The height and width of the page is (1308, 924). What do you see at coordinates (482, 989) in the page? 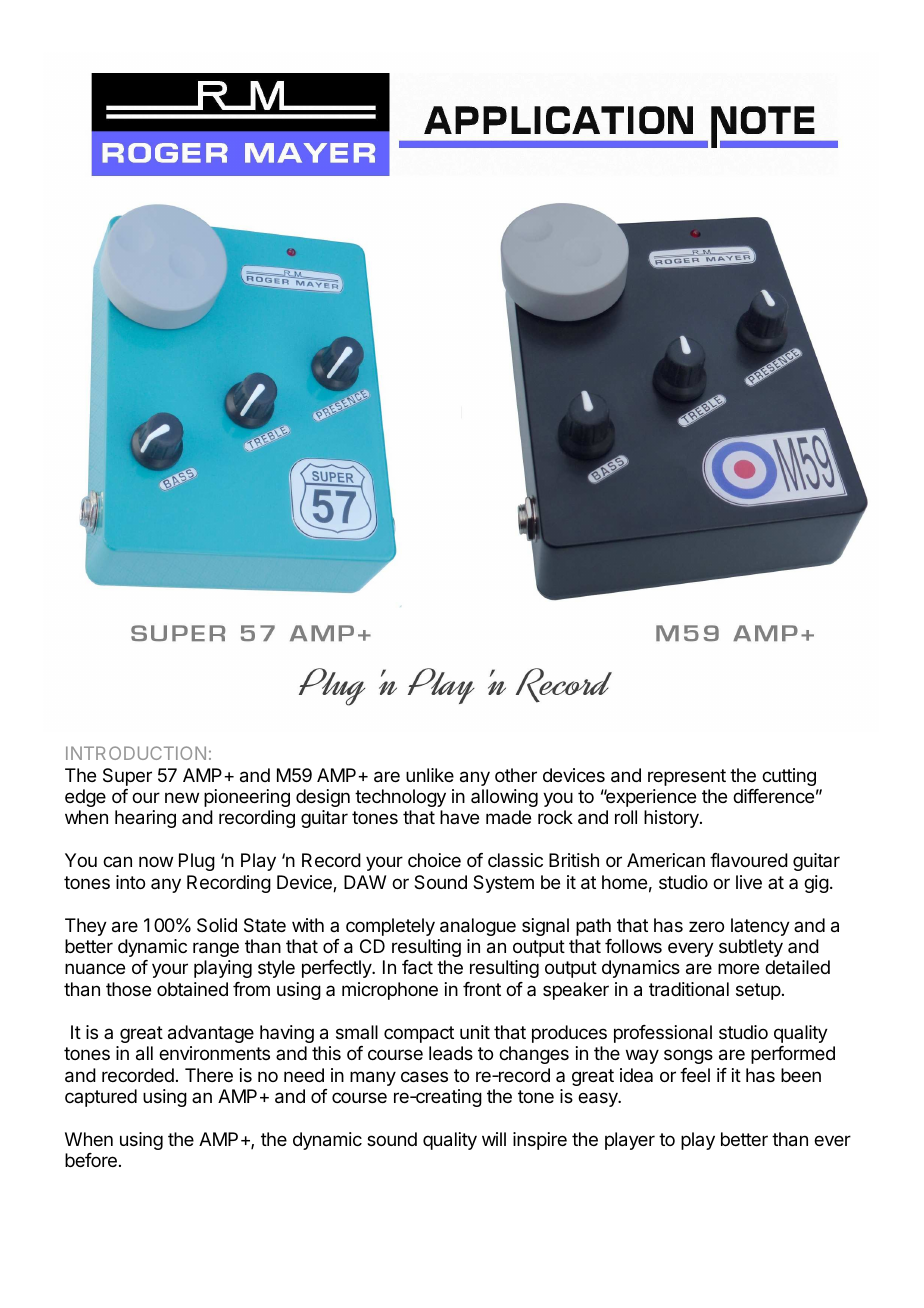
I see `front` at bounding box center [482, 989].
